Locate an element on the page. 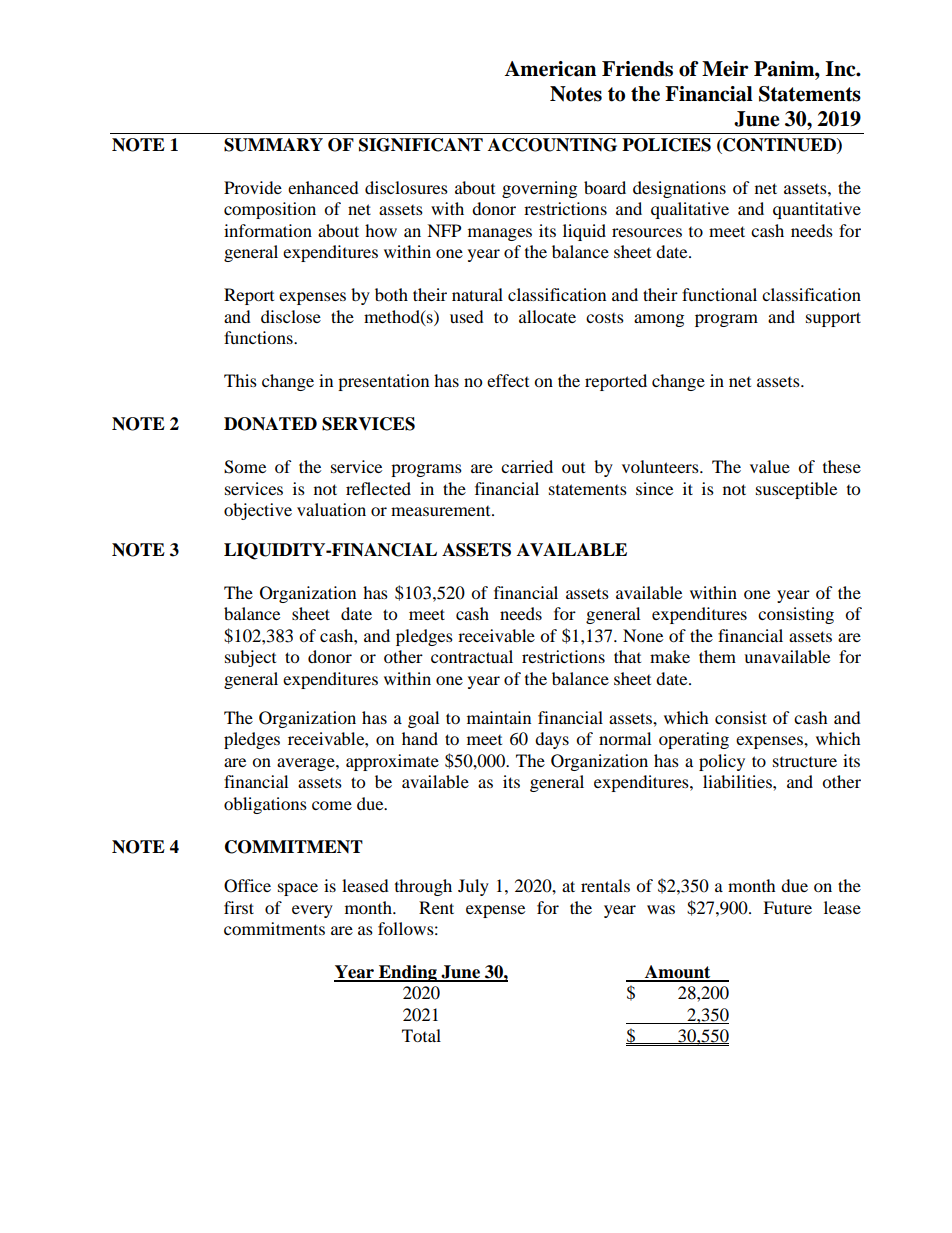 The height and width of the document is (1233, 952). liabilities is located at coordinates (738, 781).
